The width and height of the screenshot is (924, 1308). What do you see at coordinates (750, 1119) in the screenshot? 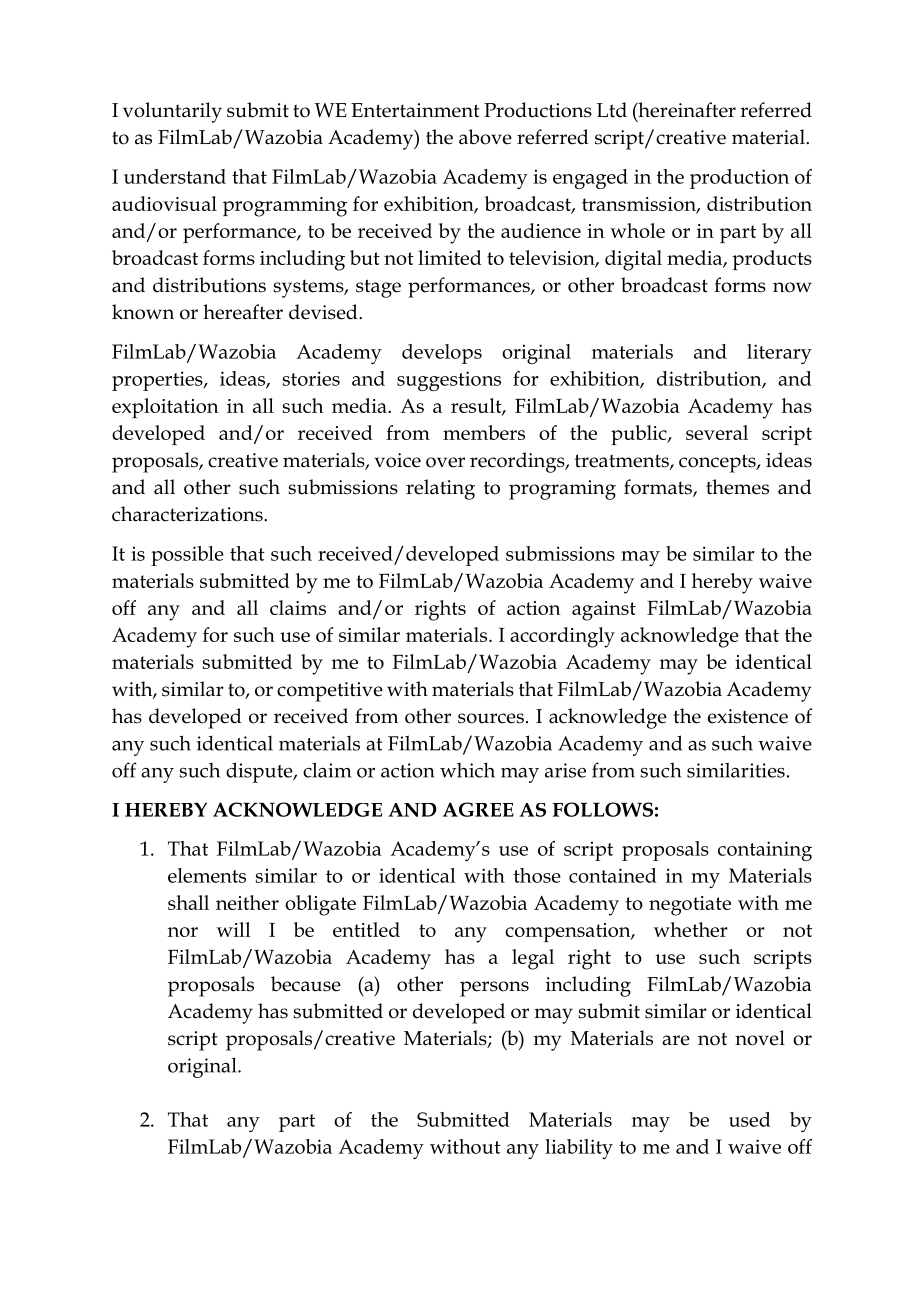
I see `used` at bounding box center [750, 1119].
